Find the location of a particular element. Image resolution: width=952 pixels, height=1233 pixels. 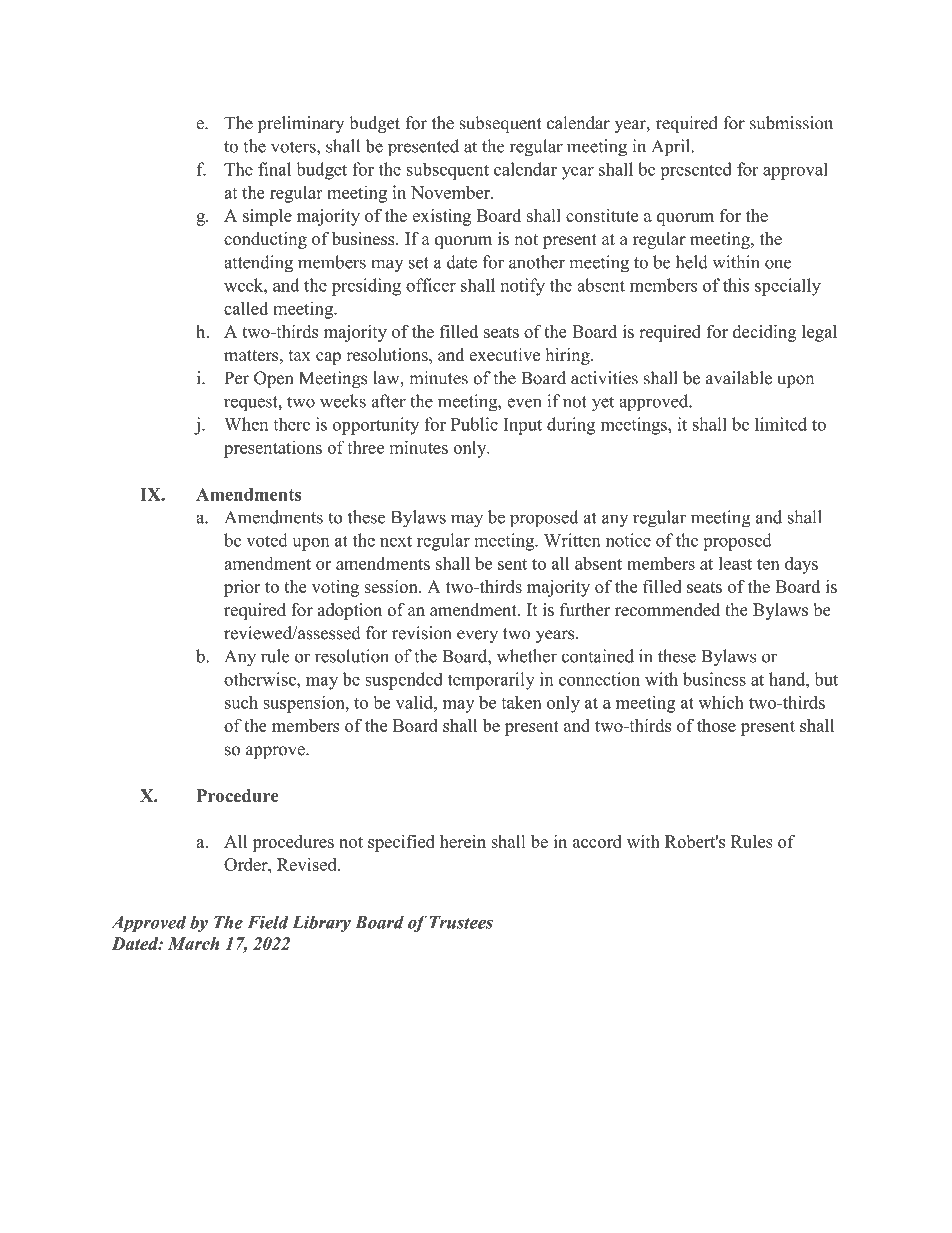

such is located at coordinates (241, 702).
